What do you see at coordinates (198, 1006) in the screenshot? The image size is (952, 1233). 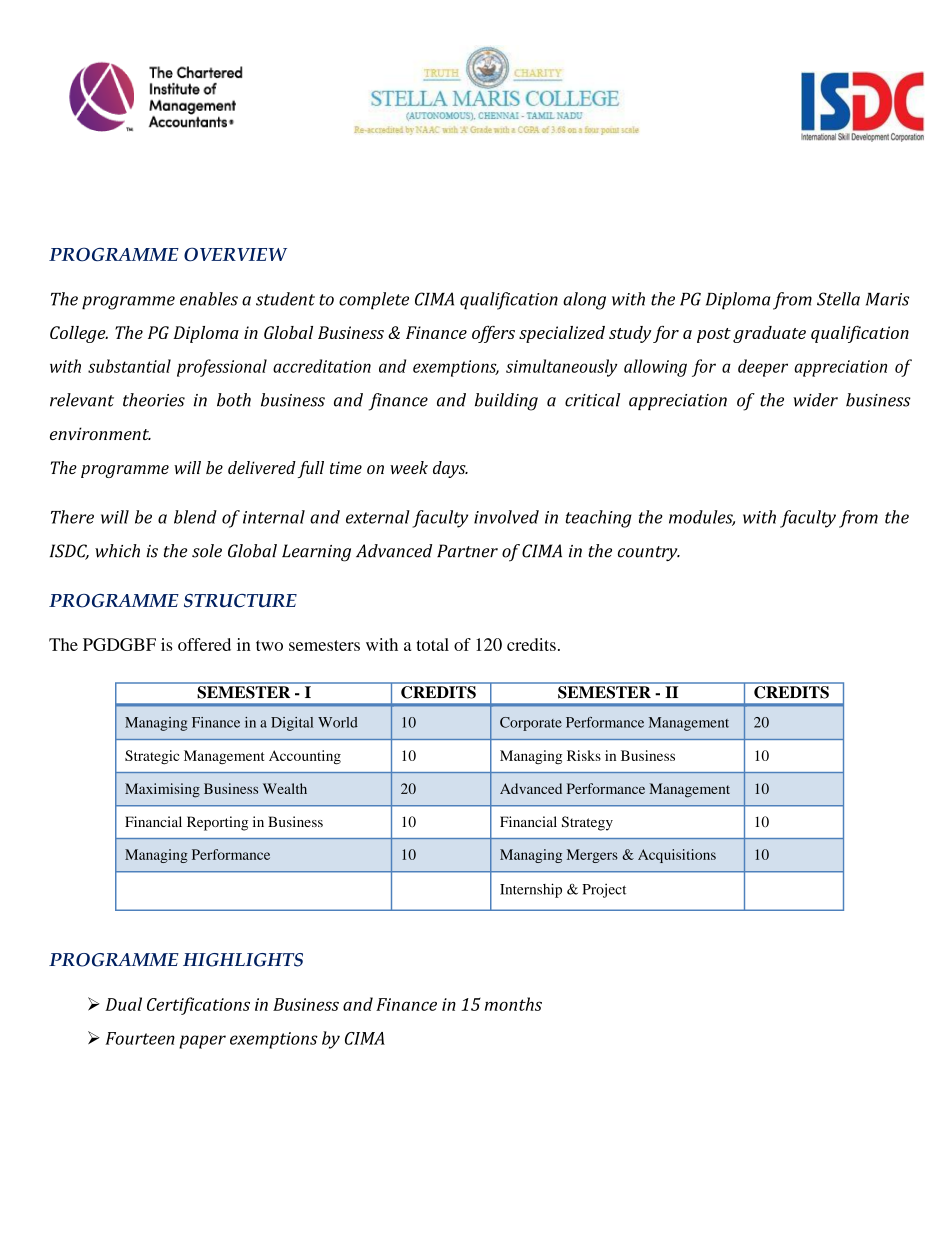 I see `Certifications` at bounding box center [198, 1006].
